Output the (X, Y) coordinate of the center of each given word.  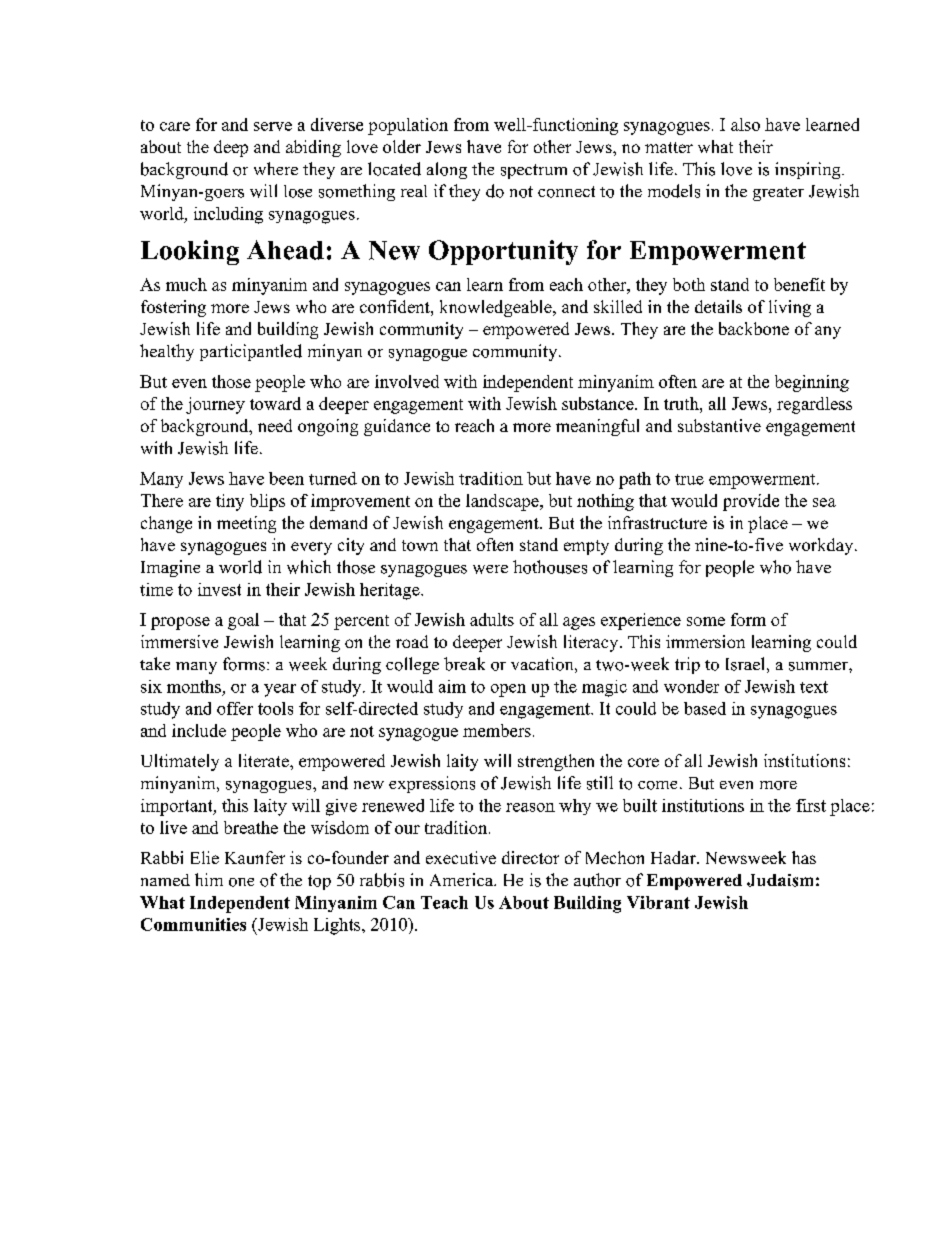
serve (273, 126)
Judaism (780, 880)
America (462, 879)
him (209, 879)
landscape (503, 502)
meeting (246, 524)
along (447, 170)
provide (751, 502)
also (745, 124)
